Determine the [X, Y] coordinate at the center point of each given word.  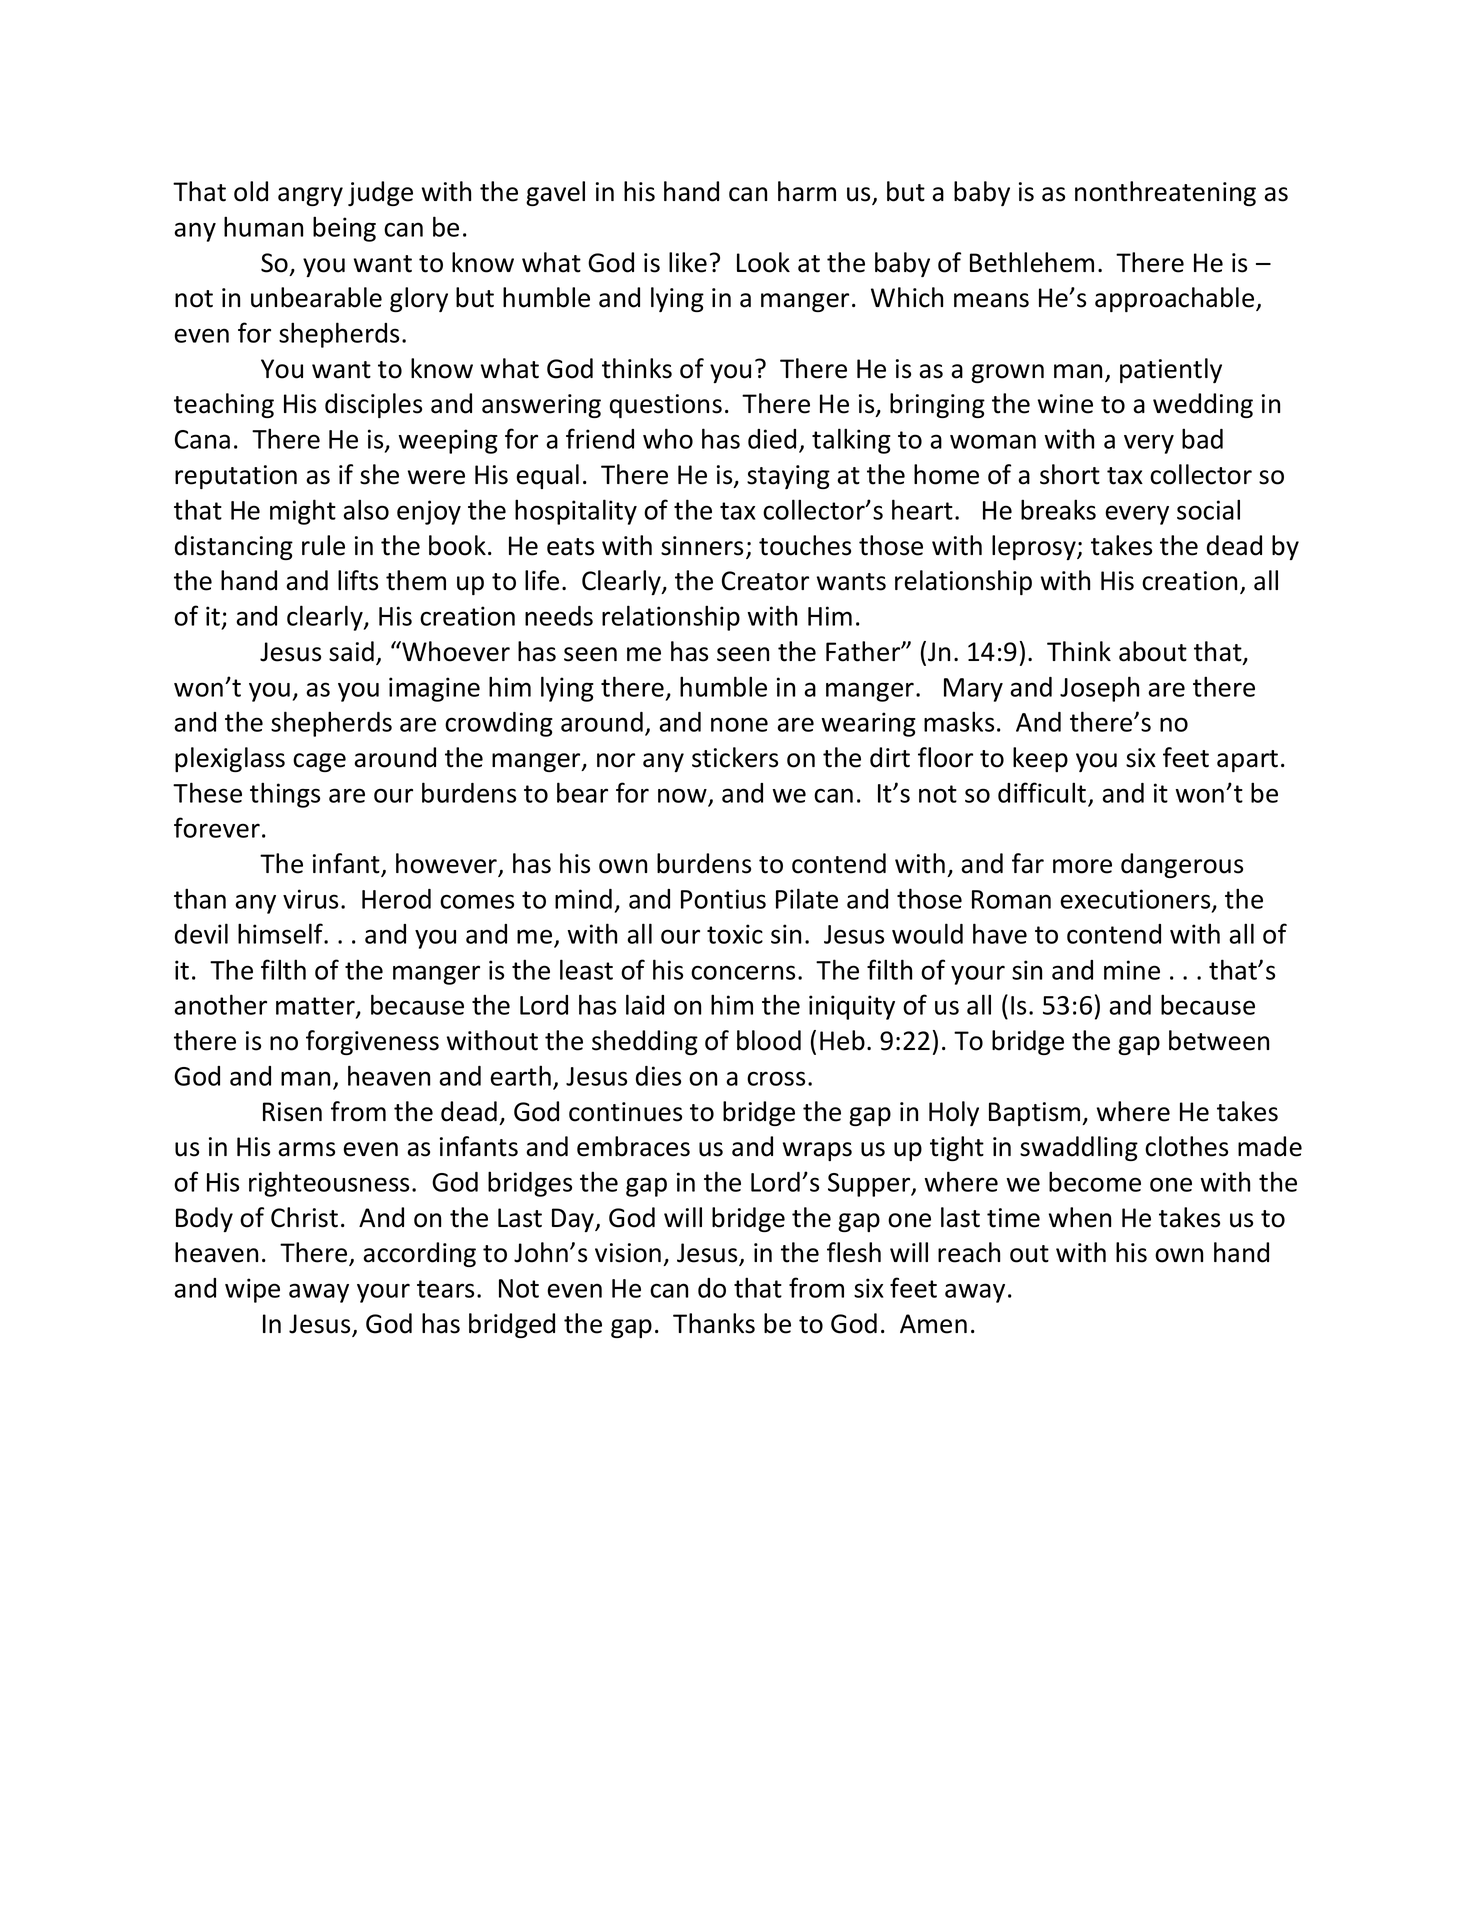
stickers [735, 757]
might [303, 512]
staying [788, 477]
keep [1040, 759]
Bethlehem [1032, 262]
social [1208, 509]
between [1219, 1040]
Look [763, 262]
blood [769, 1040]
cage [319, 762]
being [344, 229]
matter [316, 1007]
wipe [252, 1290]
